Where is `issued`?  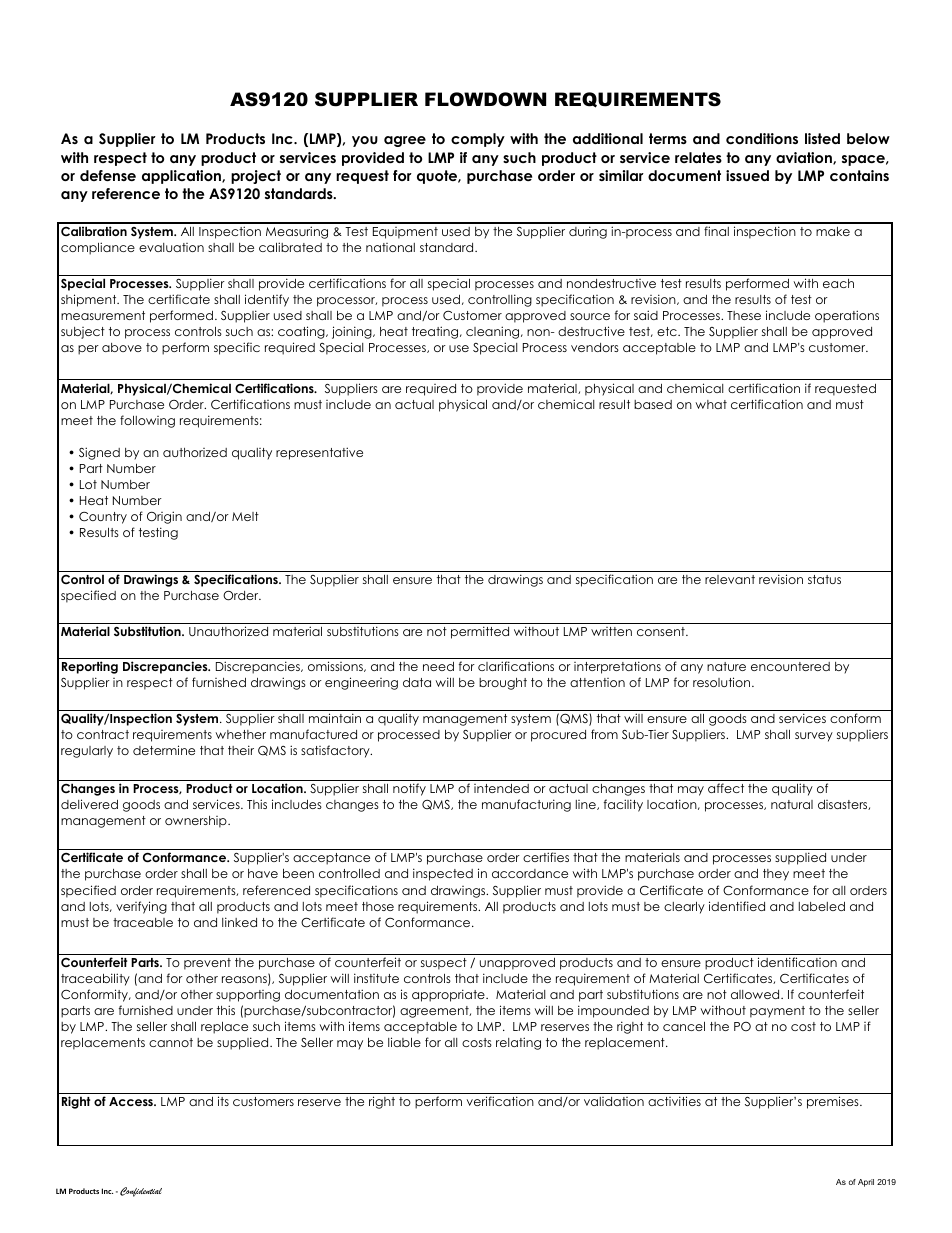 issued is located at coordinates (747, 175).
